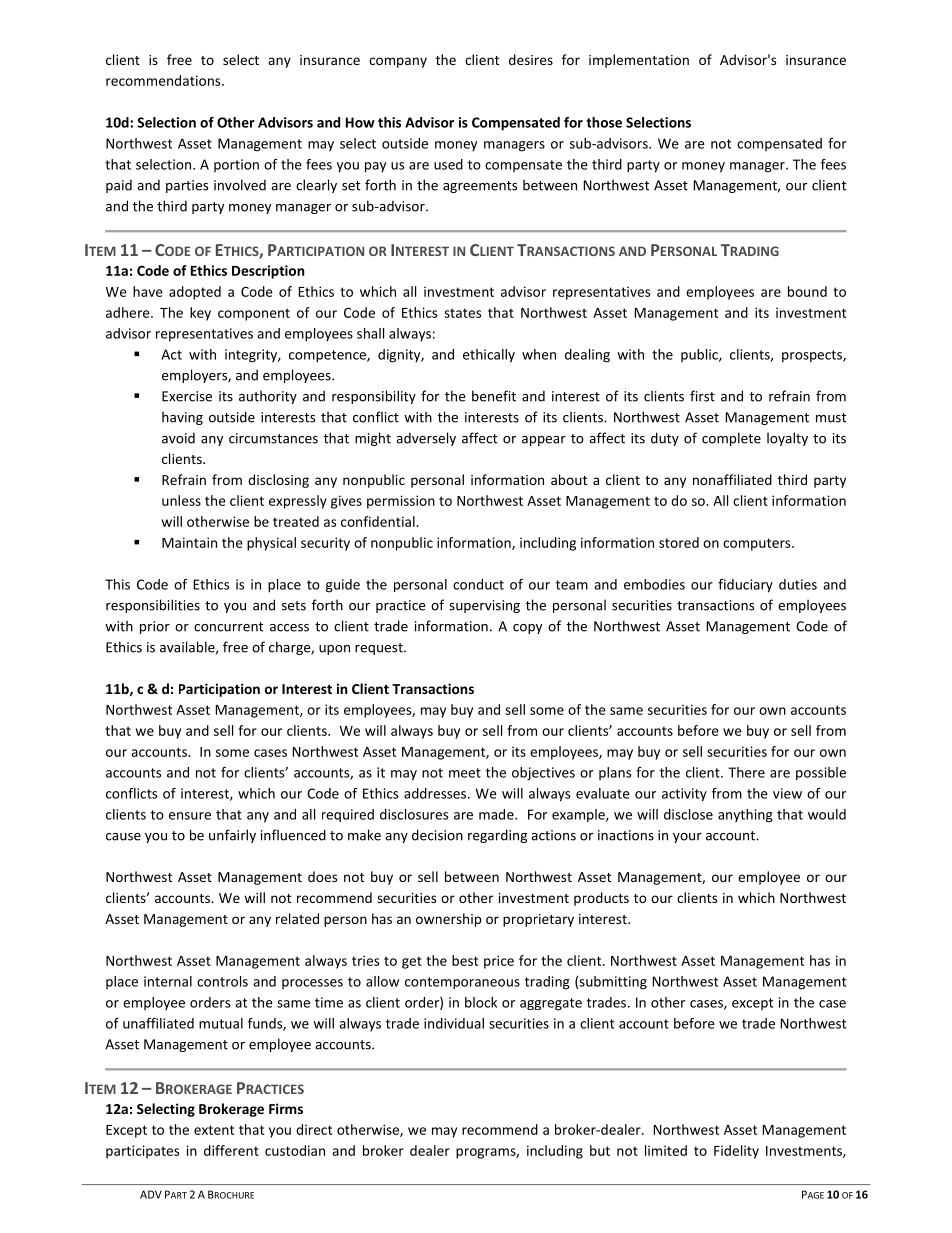 The height and width of the screenshot is (1233, 952). Describe the element at coordinates (454, 1023) in the screenshot. I see `individual` at that location.
